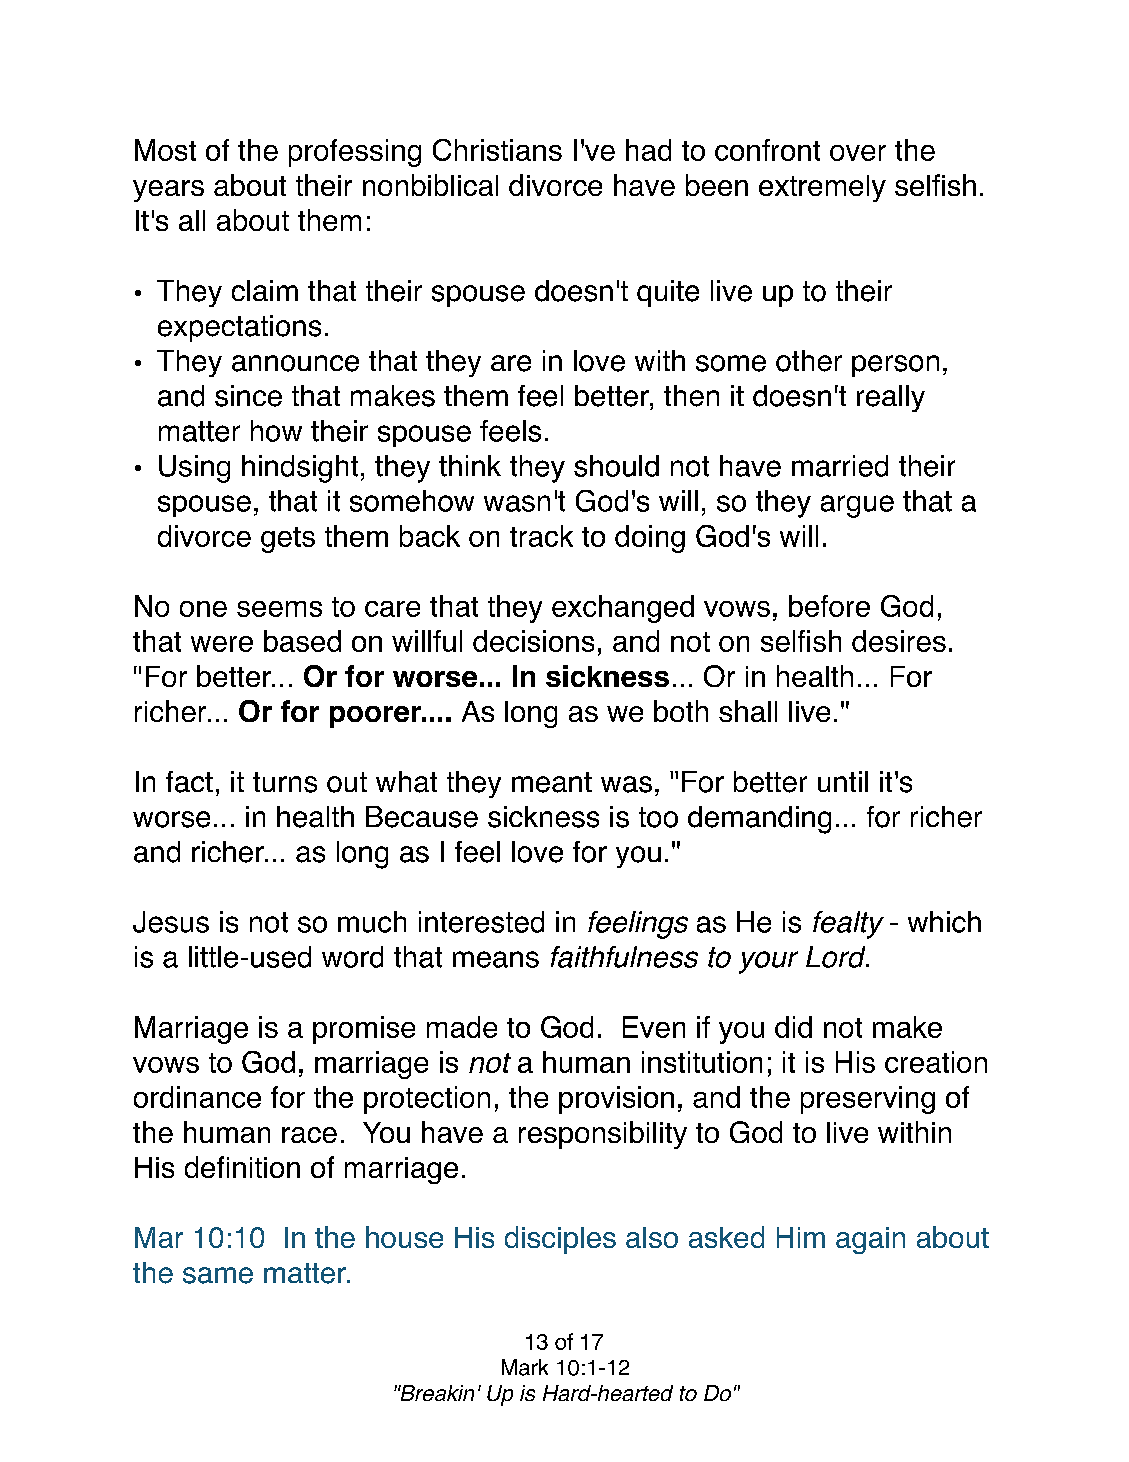 Image resolution: width=1129 pixels, height=1462 pixels. Describe the element at coordinates (822, 188) in the page. I see `extremely` at that location.
